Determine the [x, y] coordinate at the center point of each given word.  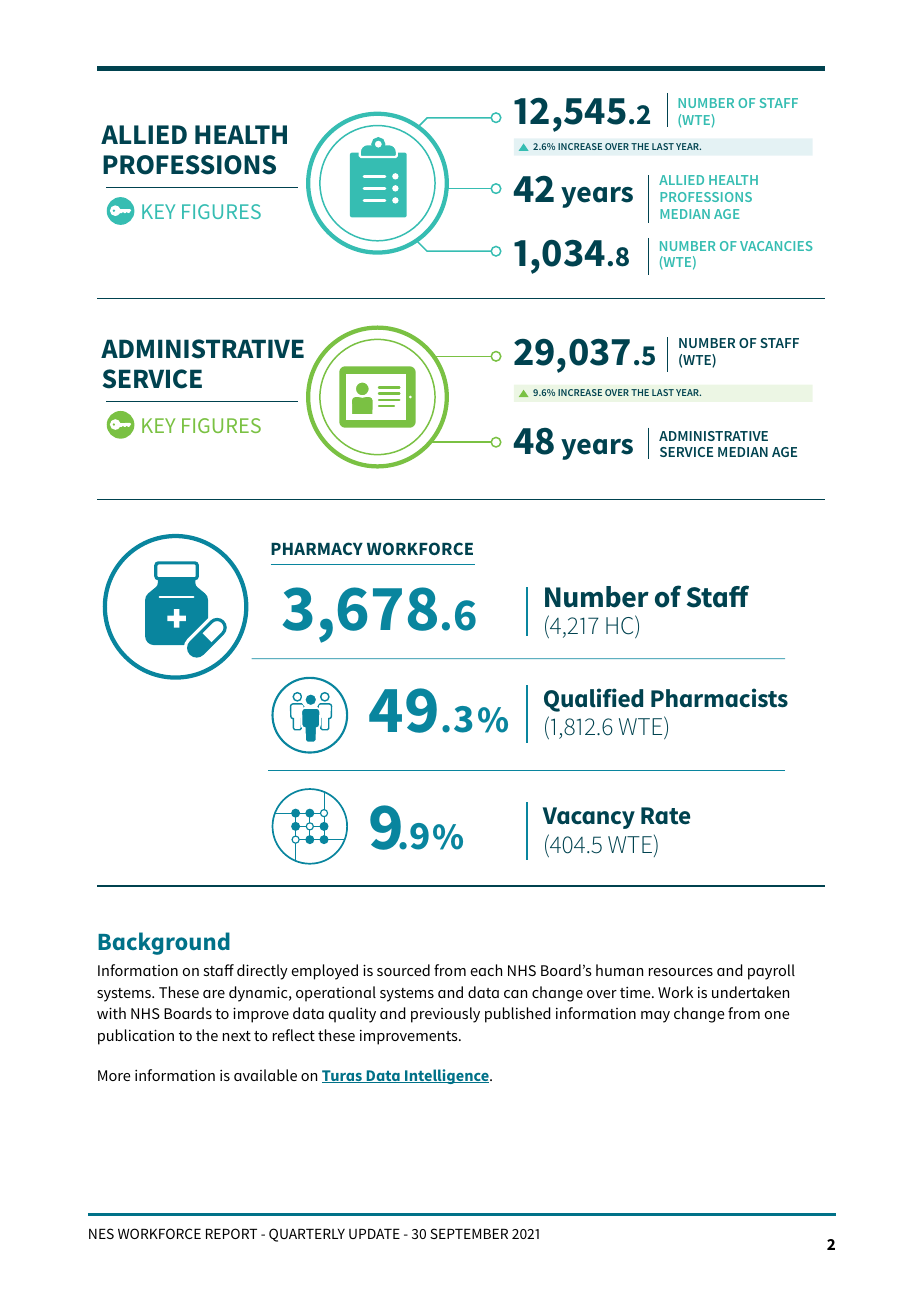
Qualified [593, 700]
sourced [403, 970]
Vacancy [589, 818]
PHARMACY [317, 548]
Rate [665, 816]
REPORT [231, 1233]
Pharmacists [719, 698]
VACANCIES [776, 246]
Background [164, 943]
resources [681, 972]
